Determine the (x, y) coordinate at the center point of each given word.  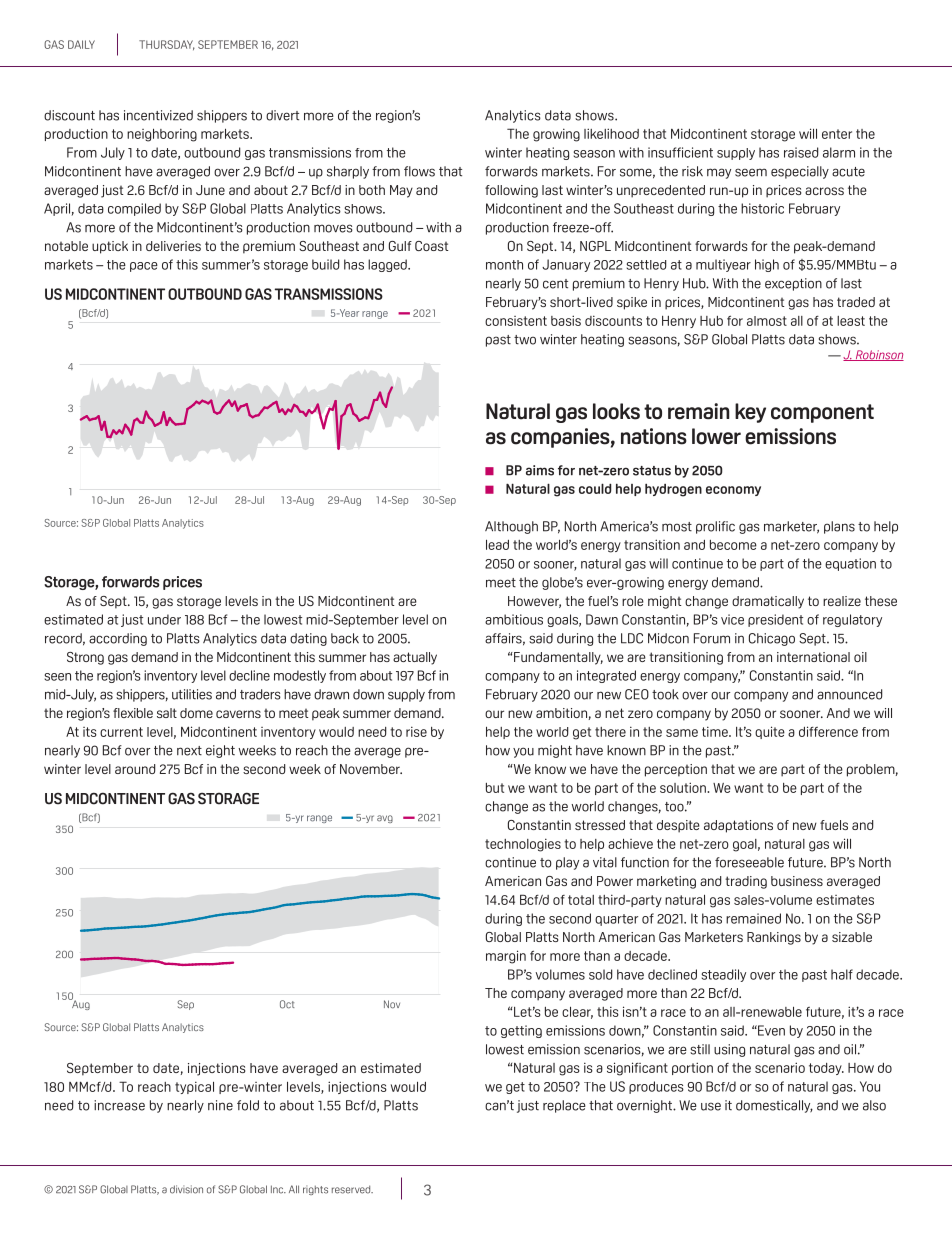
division (186, 1189)
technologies (523, 845)
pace (144, 267)
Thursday (167, 45)
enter (837, 134)
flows (419, 171)
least (851, 321)
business (797, 881)
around (135, 769)
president (775, 620)
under (164, 619)
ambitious (514, 619)
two (525, 340)
